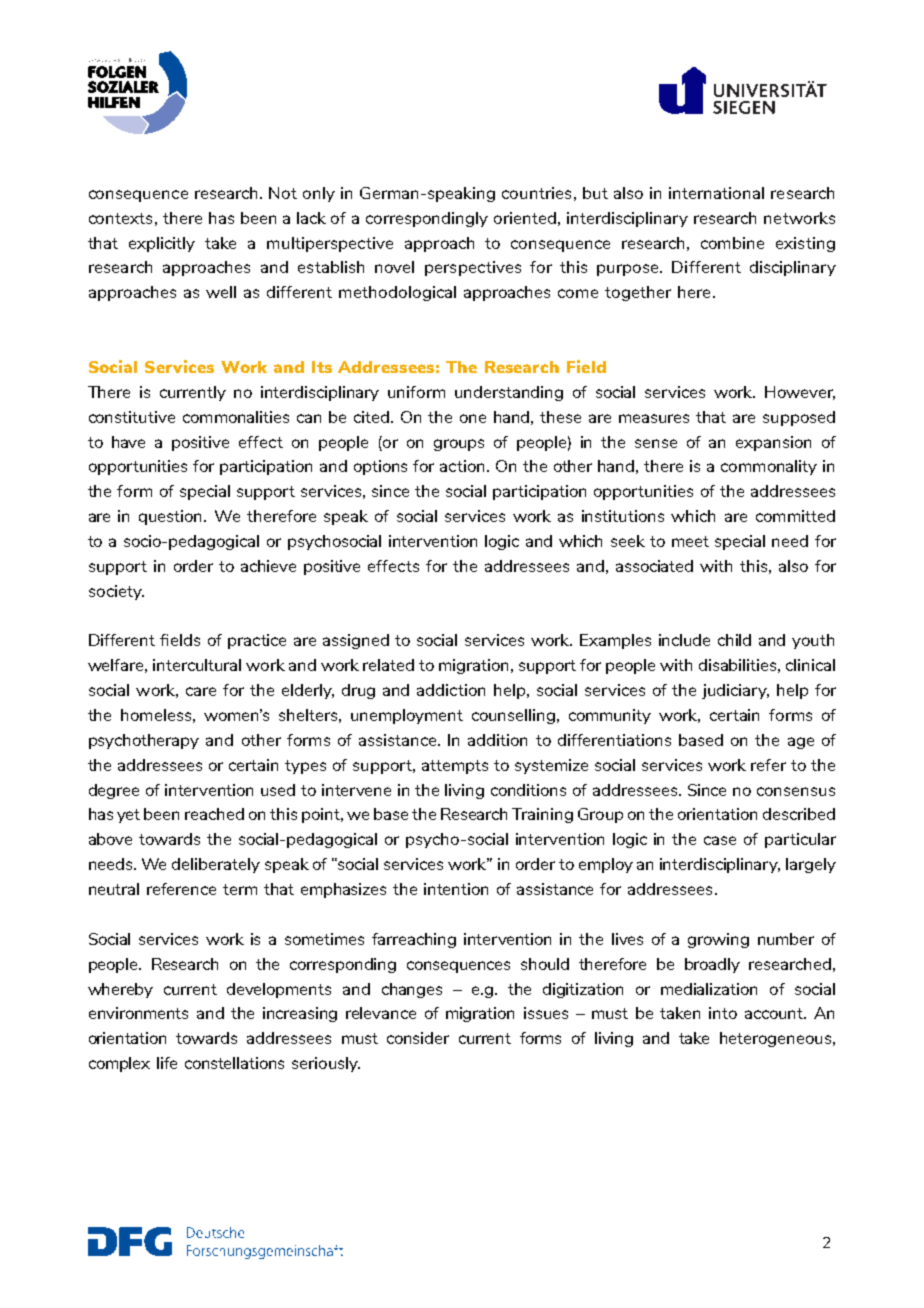 The image size is (924, 1308). Describe the element at coordinates (418, 1038) in the image. I see `consider` at that location.
